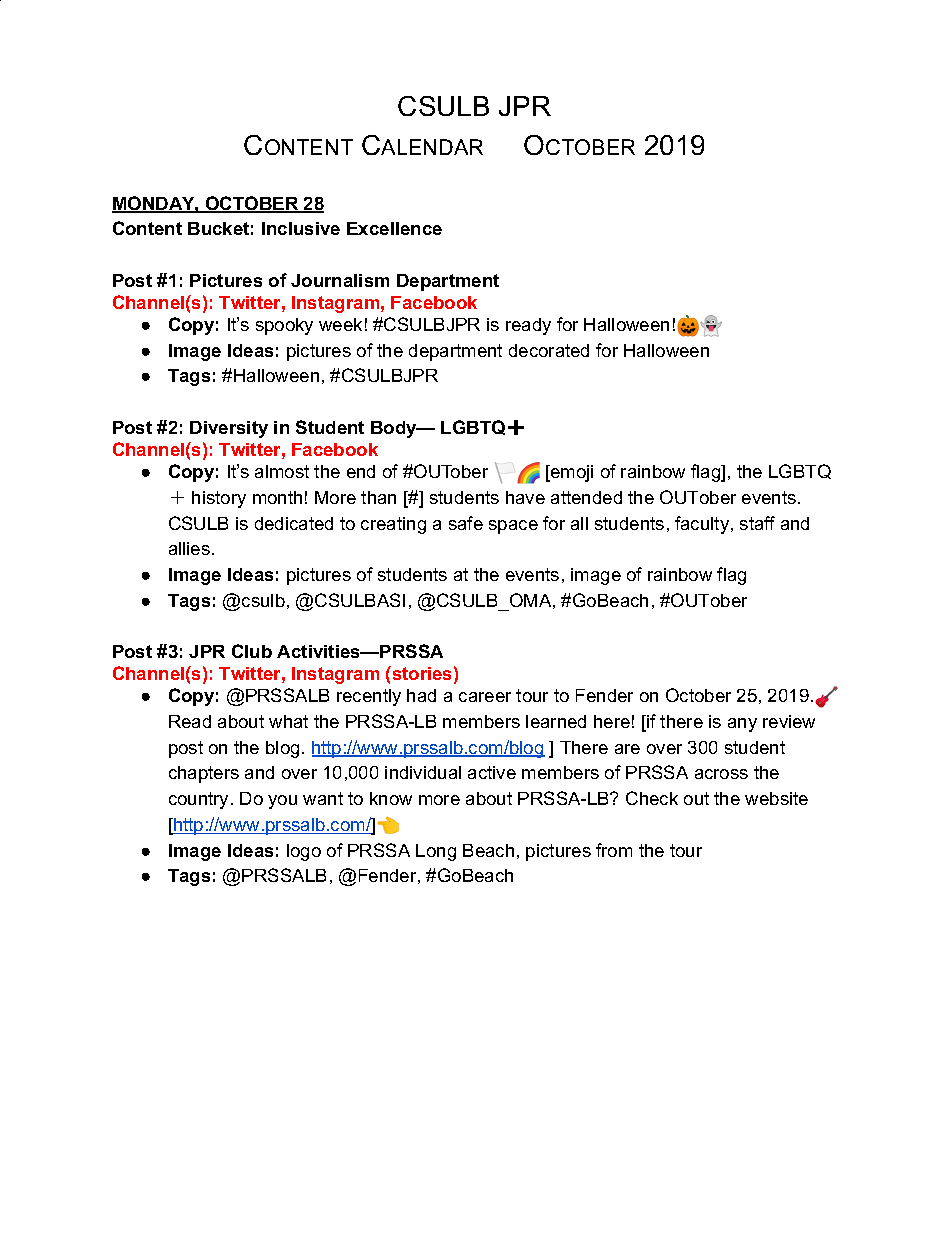  What do you see at coordinates (294, 523) in the screenshot?
I see `dedicated` at bounding box center [294, 523].
